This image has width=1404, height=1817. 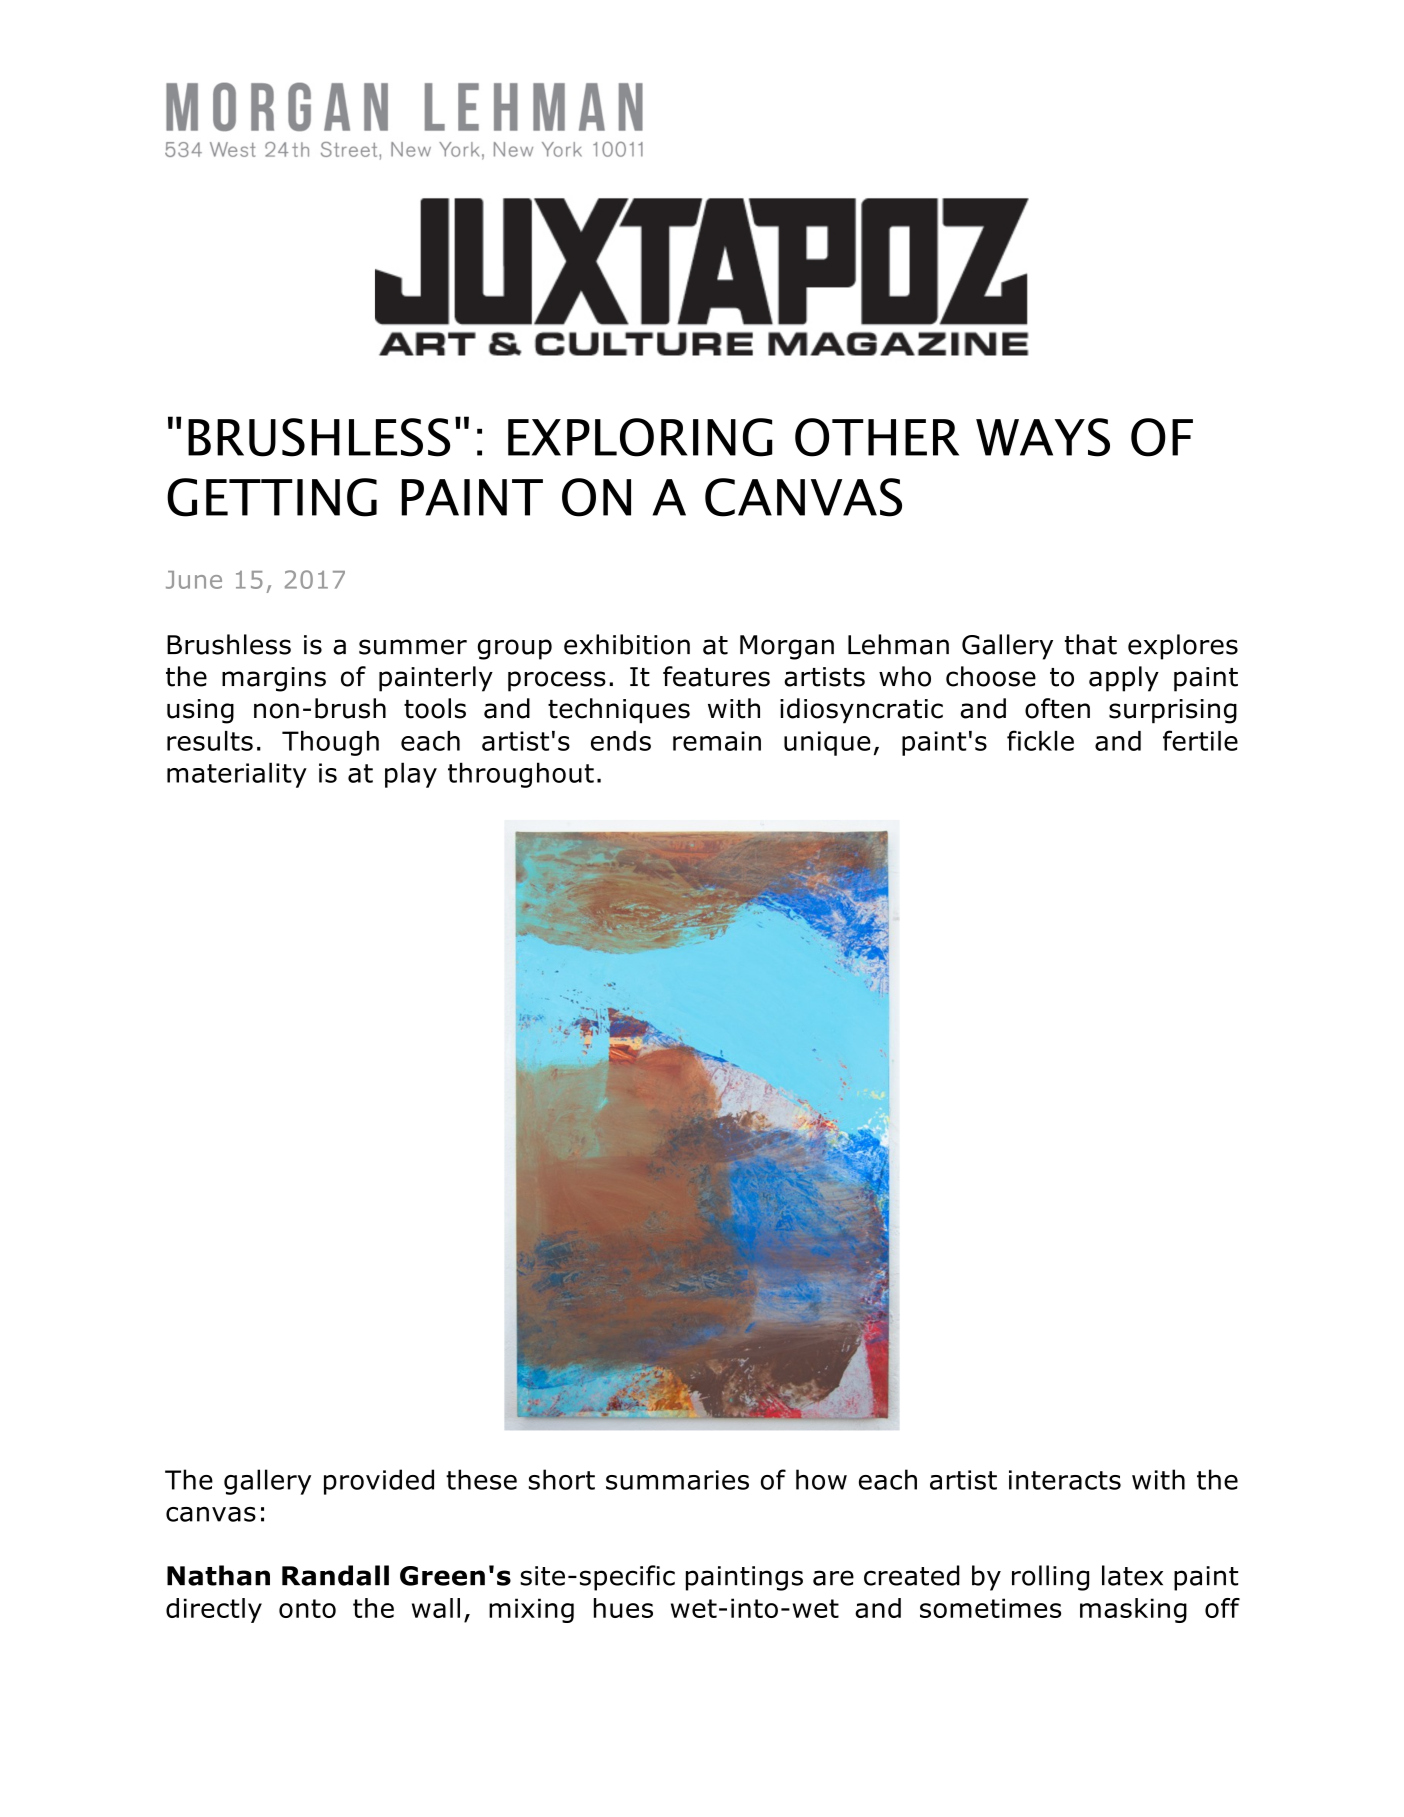 I want to click on provided, so click(x=379, y=1482).
